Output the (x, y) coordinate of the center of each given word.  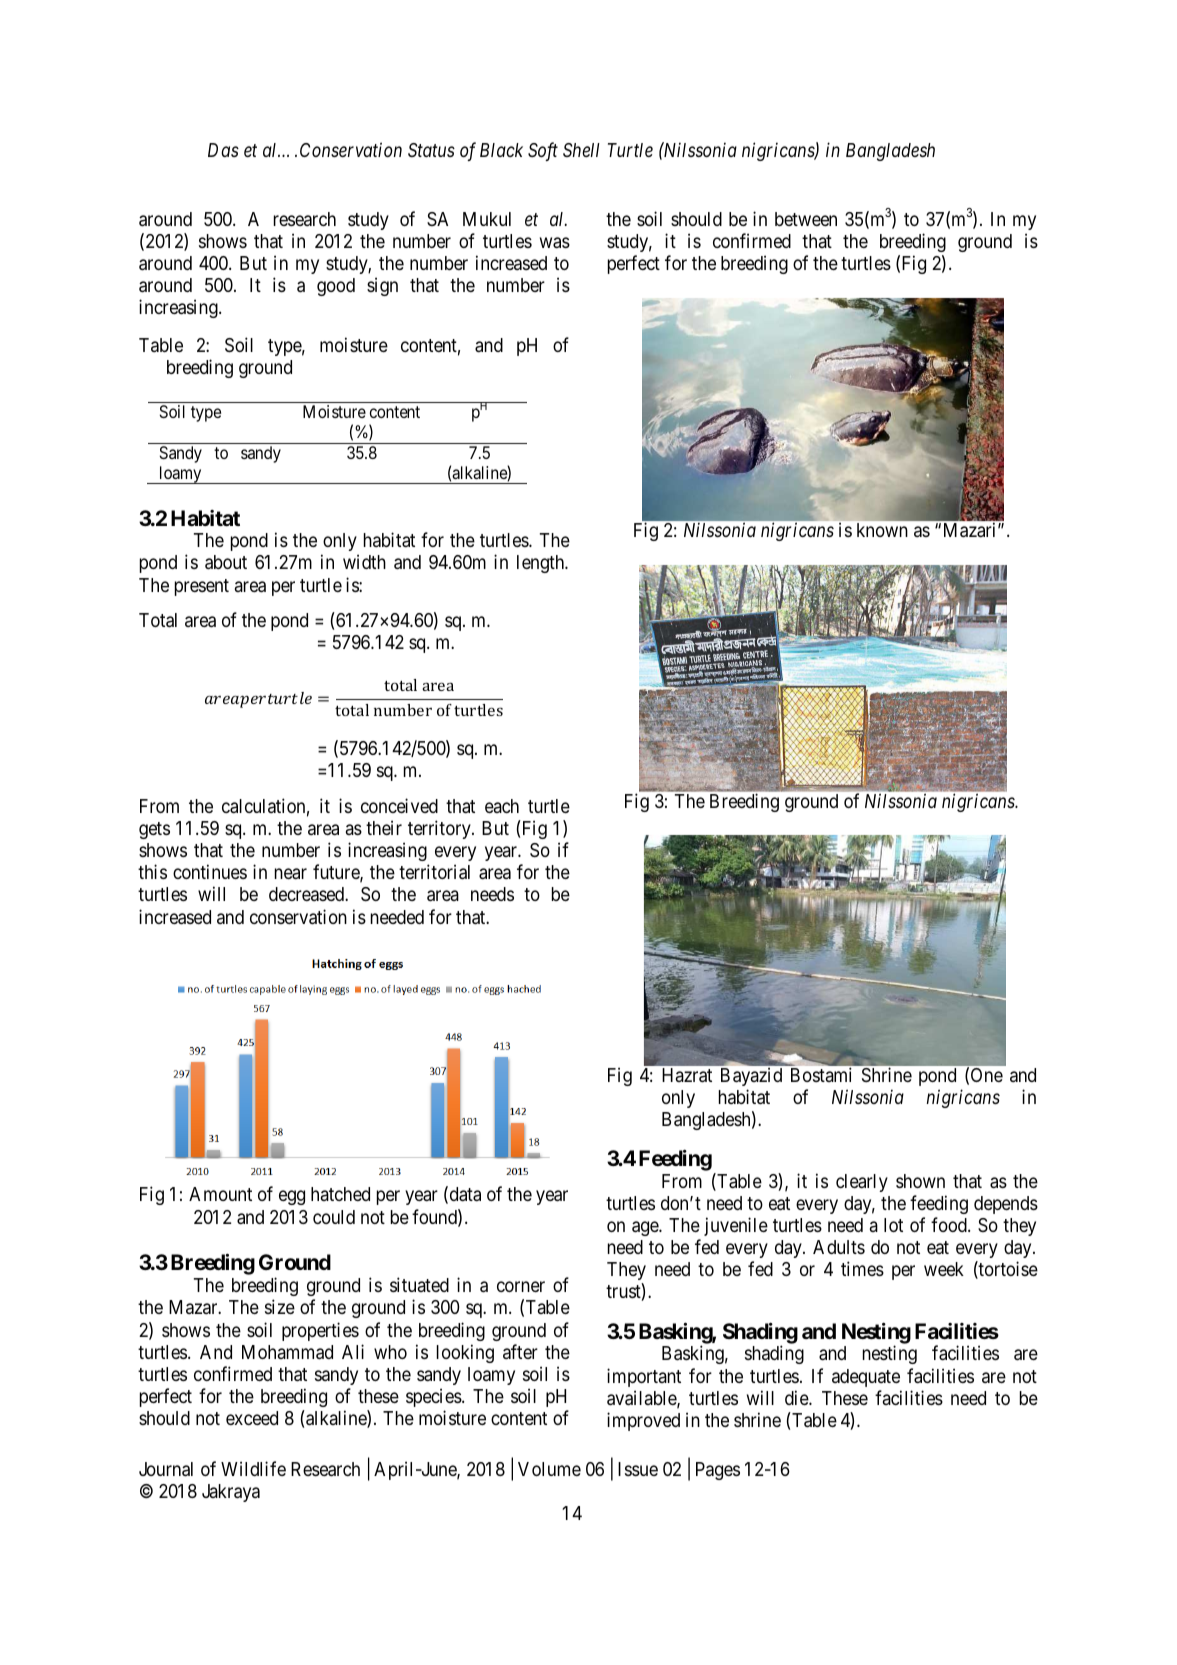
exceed (252, 1418)
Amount (220, 1194)
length (542, 564)
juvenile (736, 1226)
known (882, 530)
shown (920, 1181)
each (502, 806)
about (226, 562)
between (806, 219)
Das (223, 150)
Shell (581, 150)
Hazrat (687, 1075)
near (291, 873)
